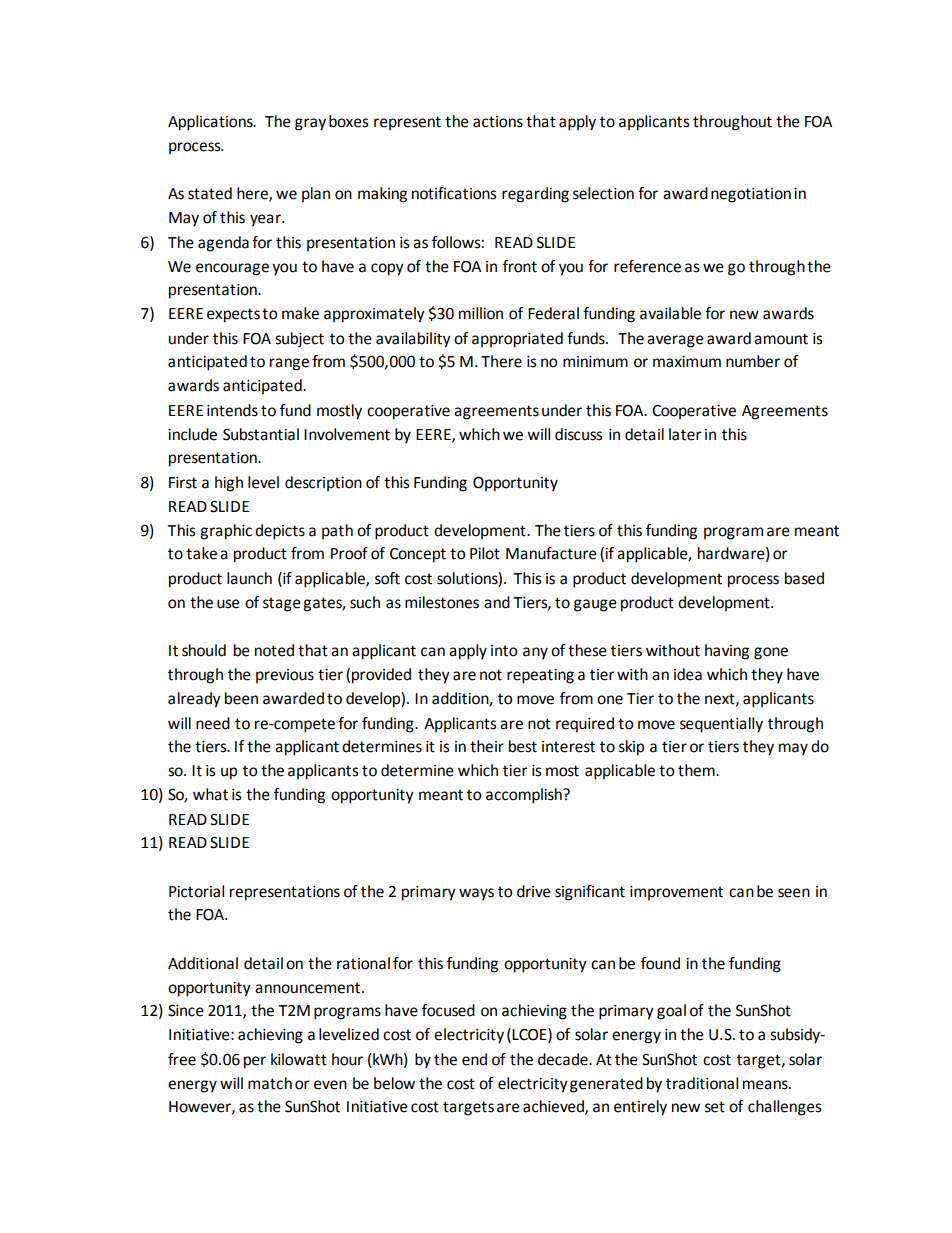  I want to click on ways, so click(476, 894).
